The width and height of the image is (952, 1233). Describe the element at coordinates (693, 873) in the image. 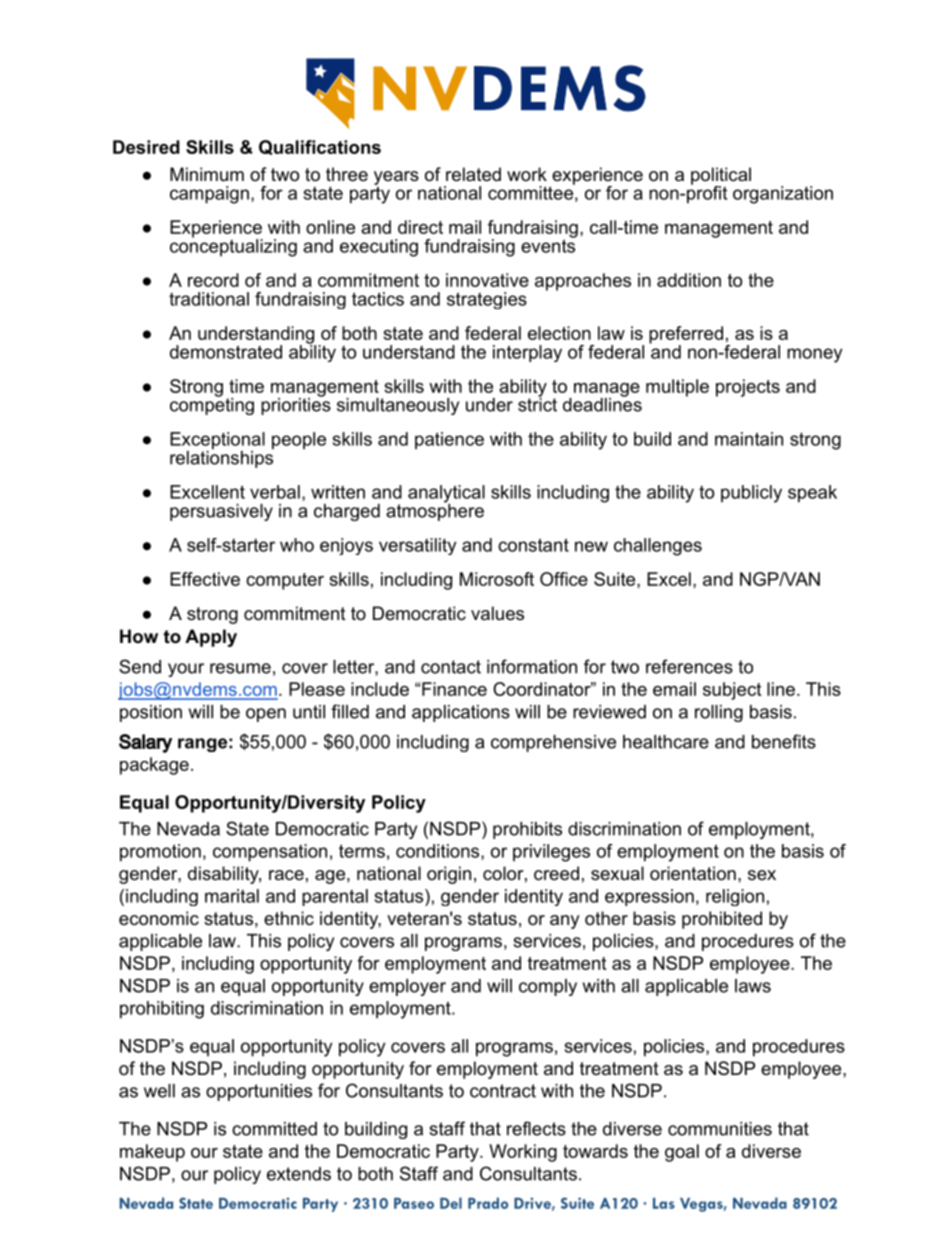

I see `orientation` at that location.
